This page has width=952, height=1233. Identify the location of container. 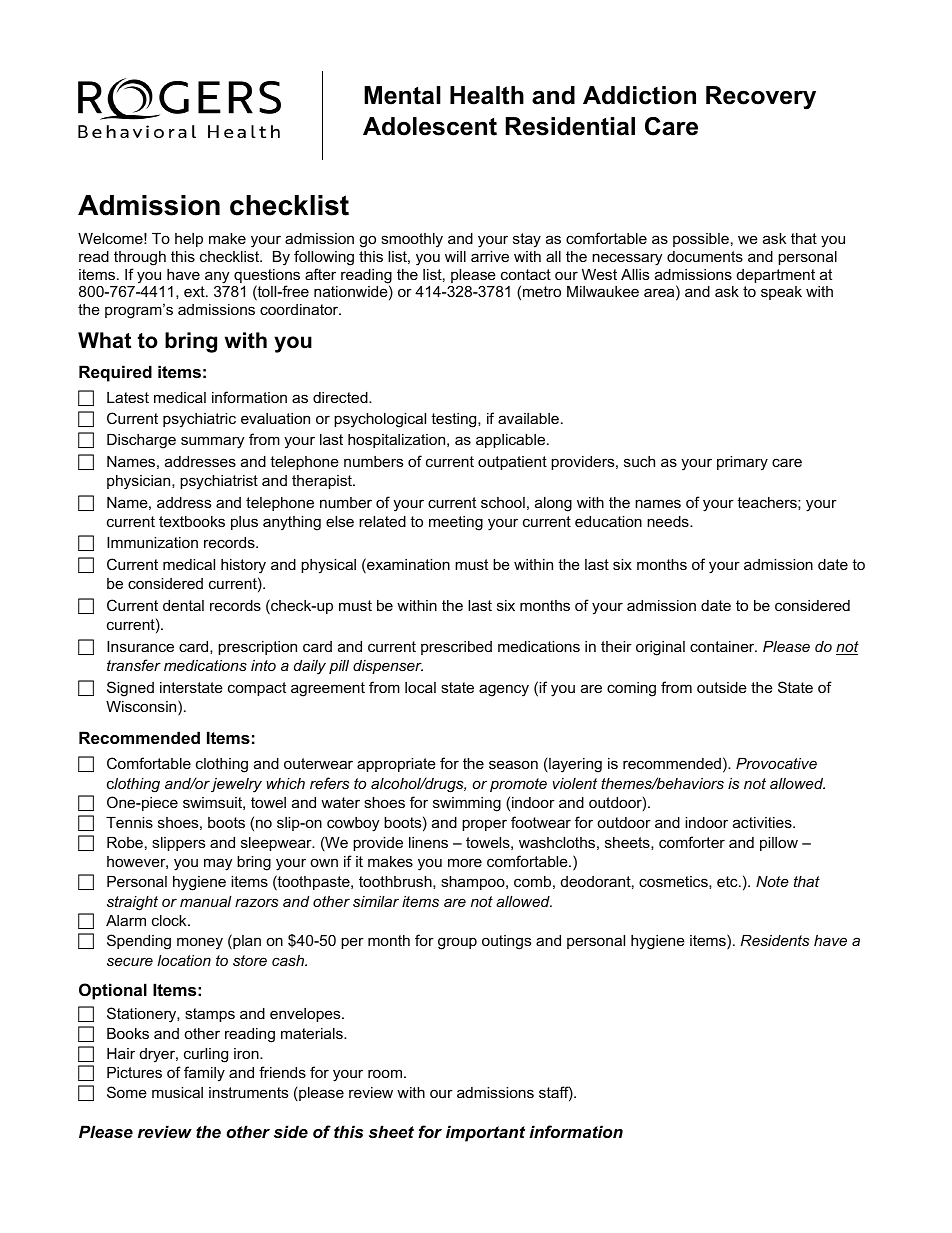
(723, 646).
